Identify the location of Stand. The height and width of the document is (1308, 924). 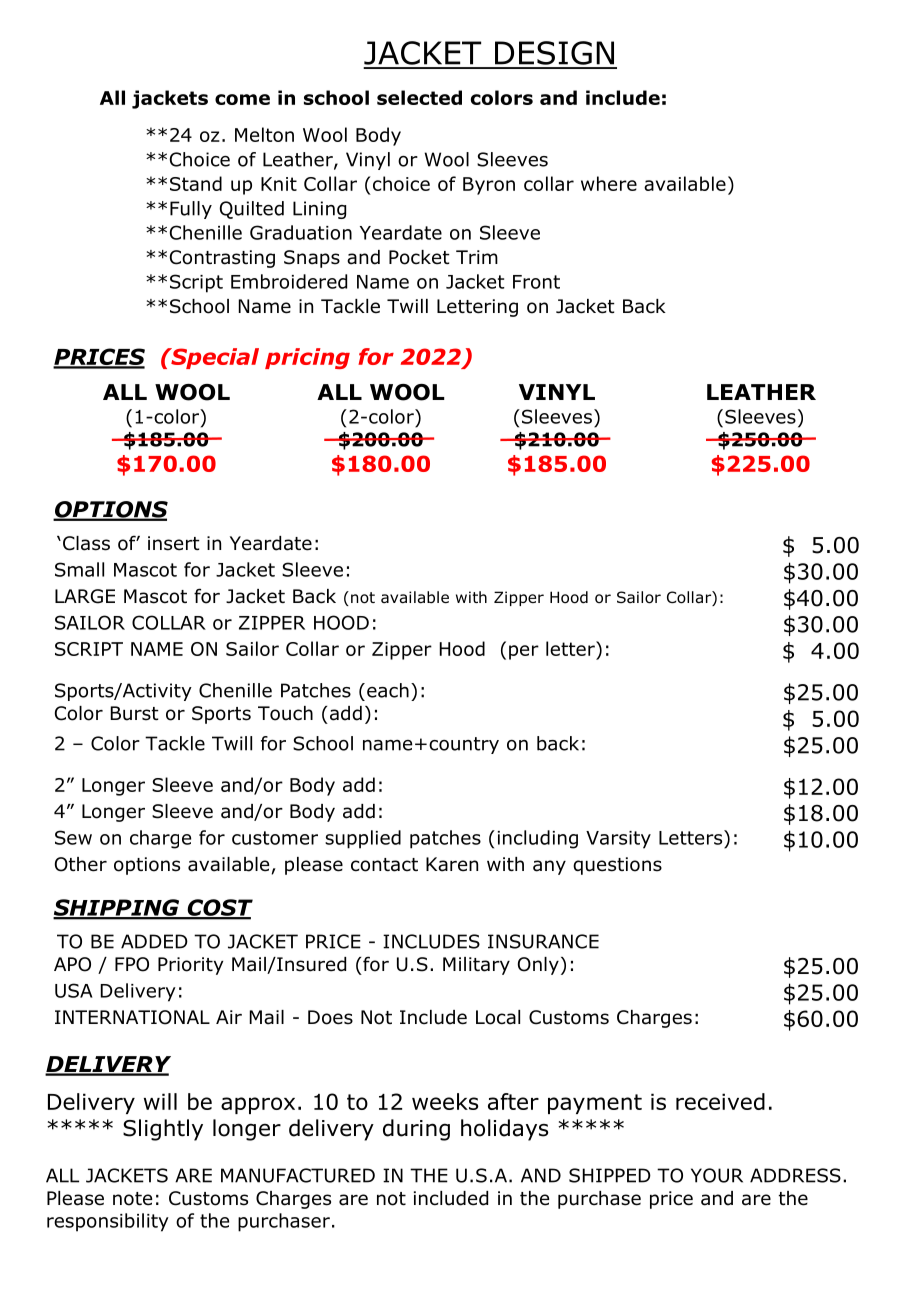
(196, 183).
